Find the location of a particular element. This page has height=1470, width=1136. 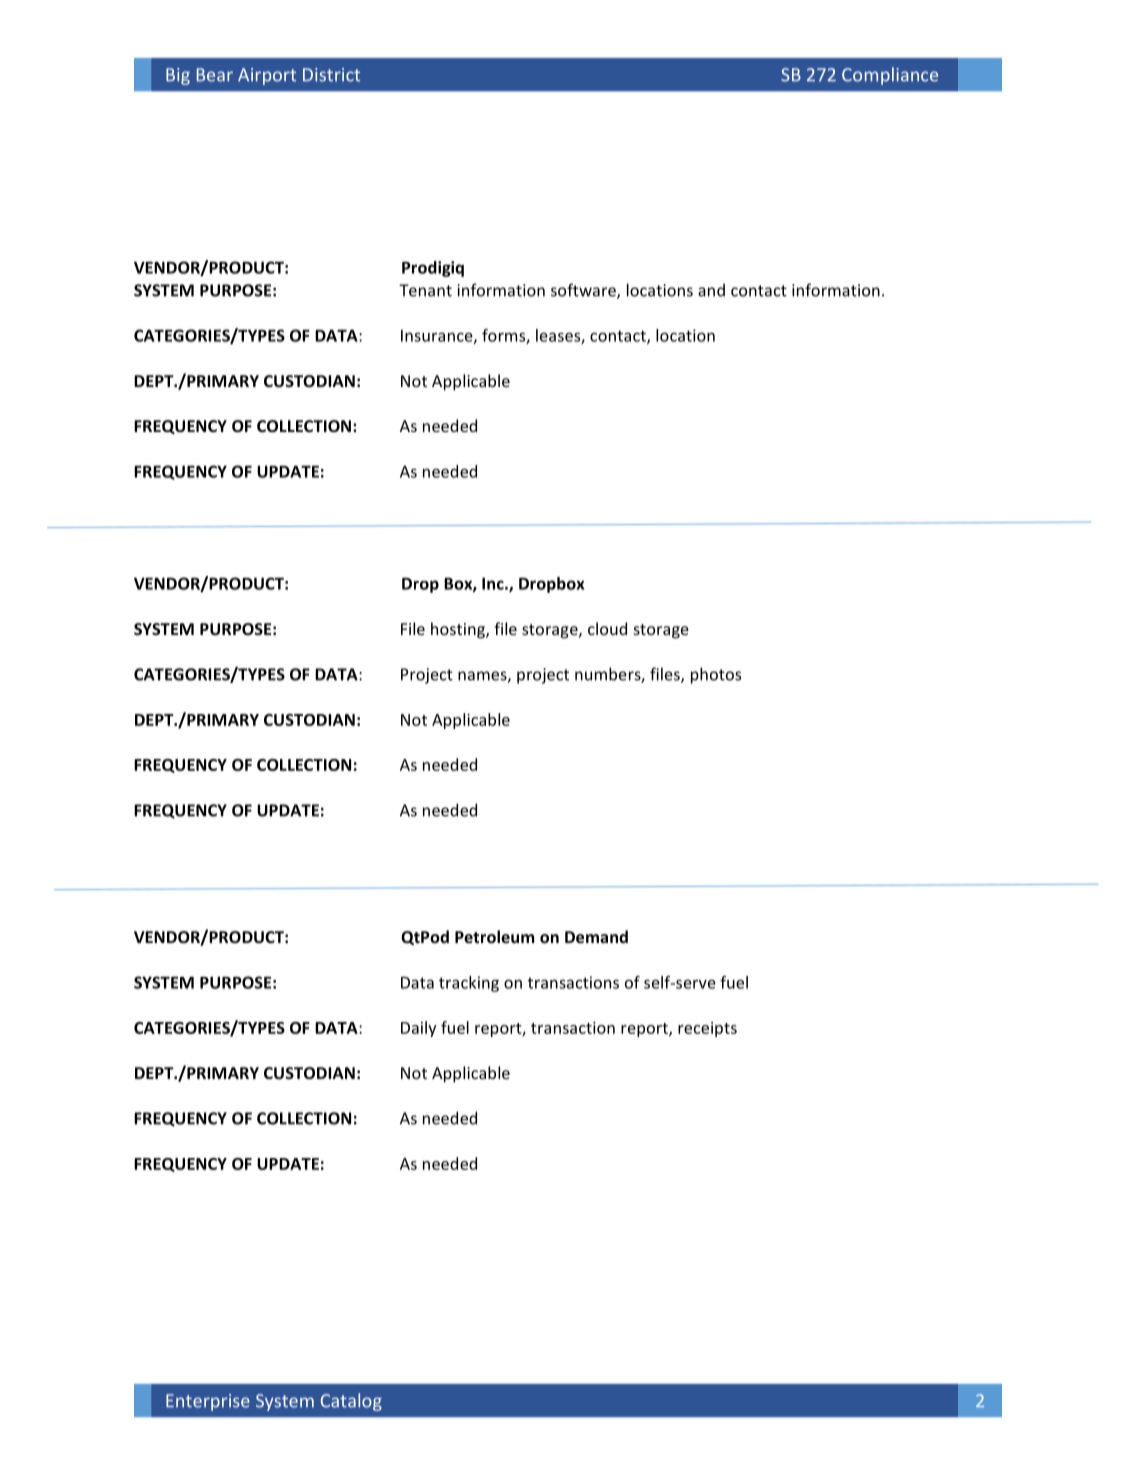

hosting is located at coordinates (459, 630).
